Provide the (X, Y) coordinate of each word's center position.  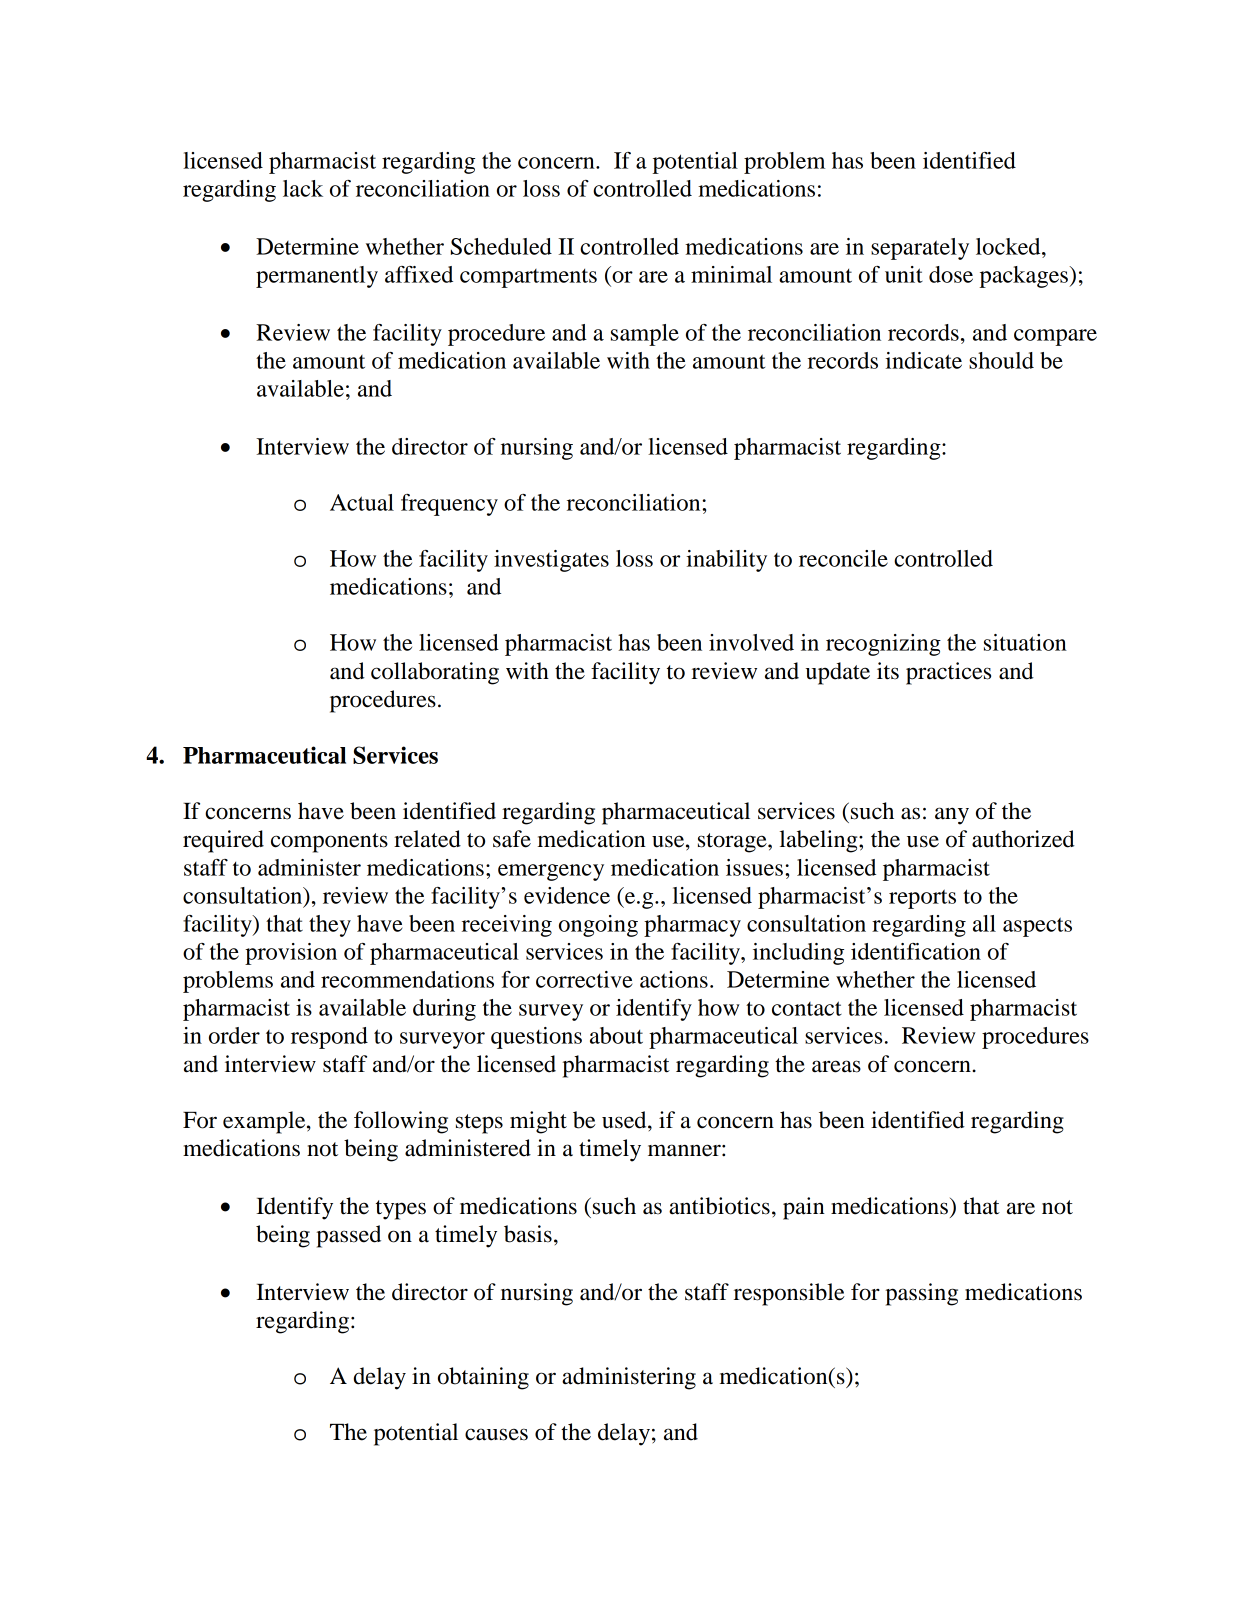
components (329, 843)
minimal (731, 274)
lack (303, 188)
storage (733, 843)
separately (920, 249)
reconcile (843, 558)
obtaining (483, 1378)
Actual (362, 502)
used (625, 1120)
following (401, 1122)
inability (726, 561)
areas (836, 1066)
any (952, 816)
